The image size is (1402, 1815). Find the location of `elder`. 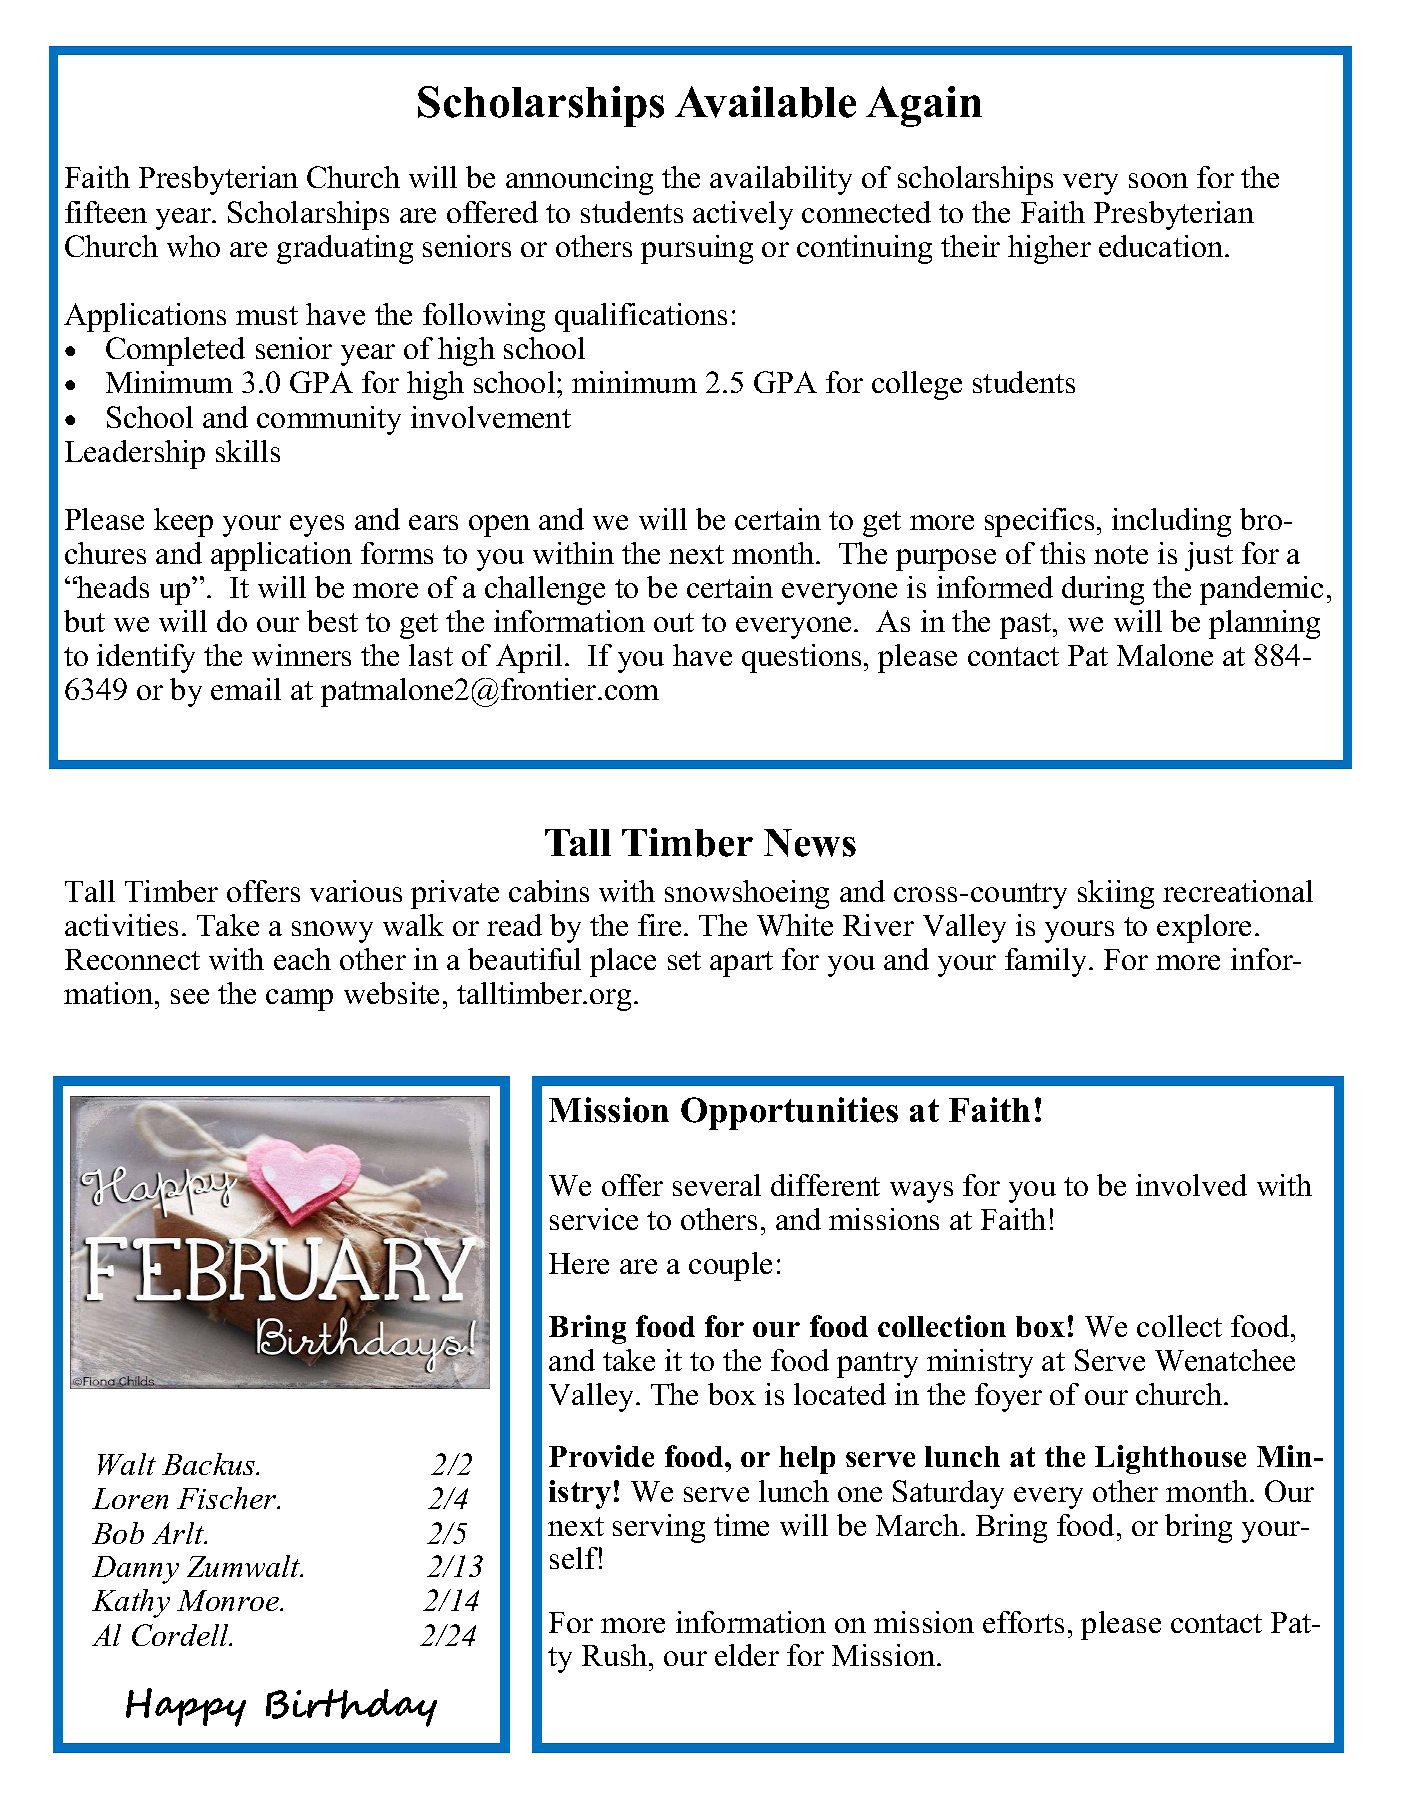

elder is located at coordinates (747, 1655).
